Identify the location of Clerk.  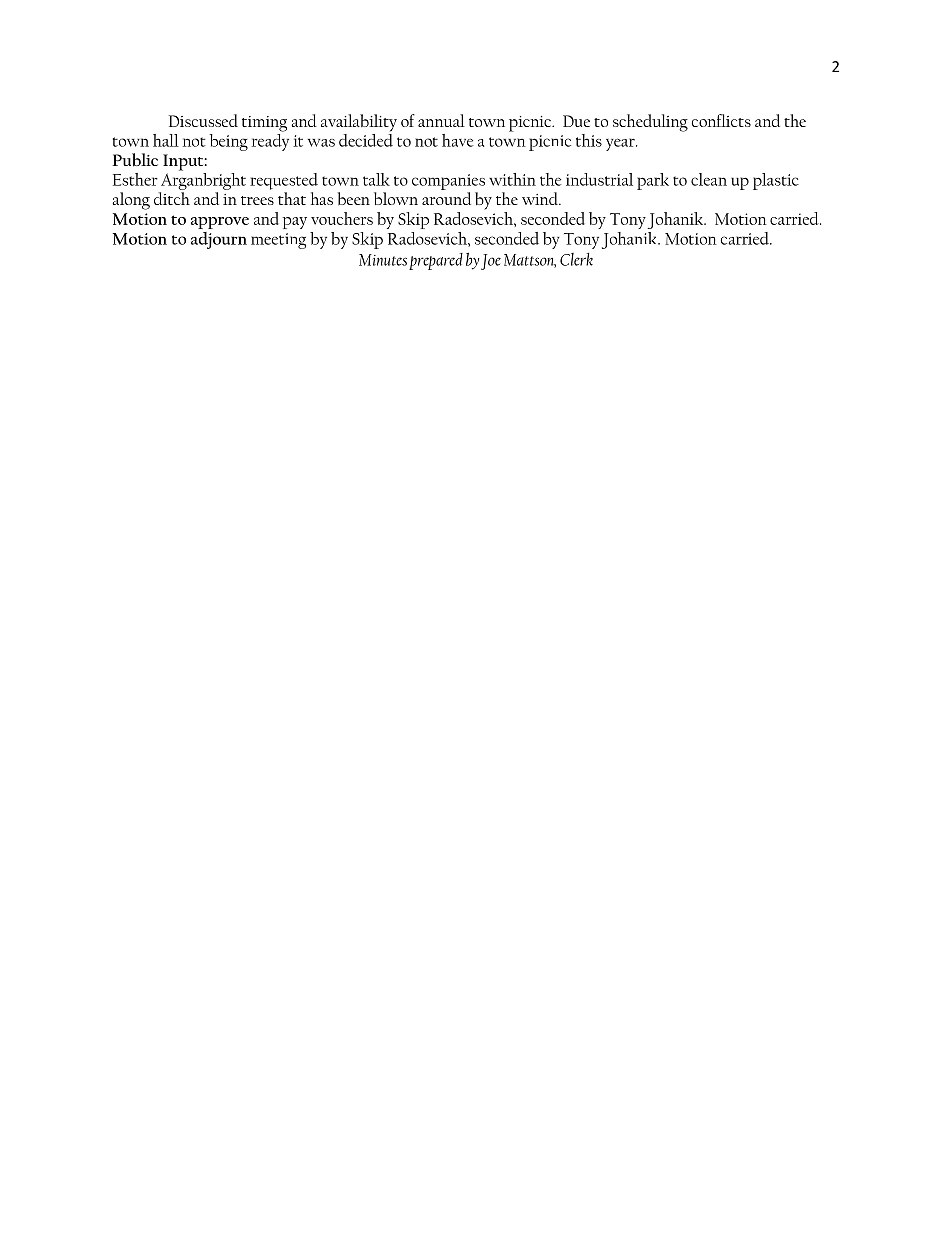
(576, 259).
